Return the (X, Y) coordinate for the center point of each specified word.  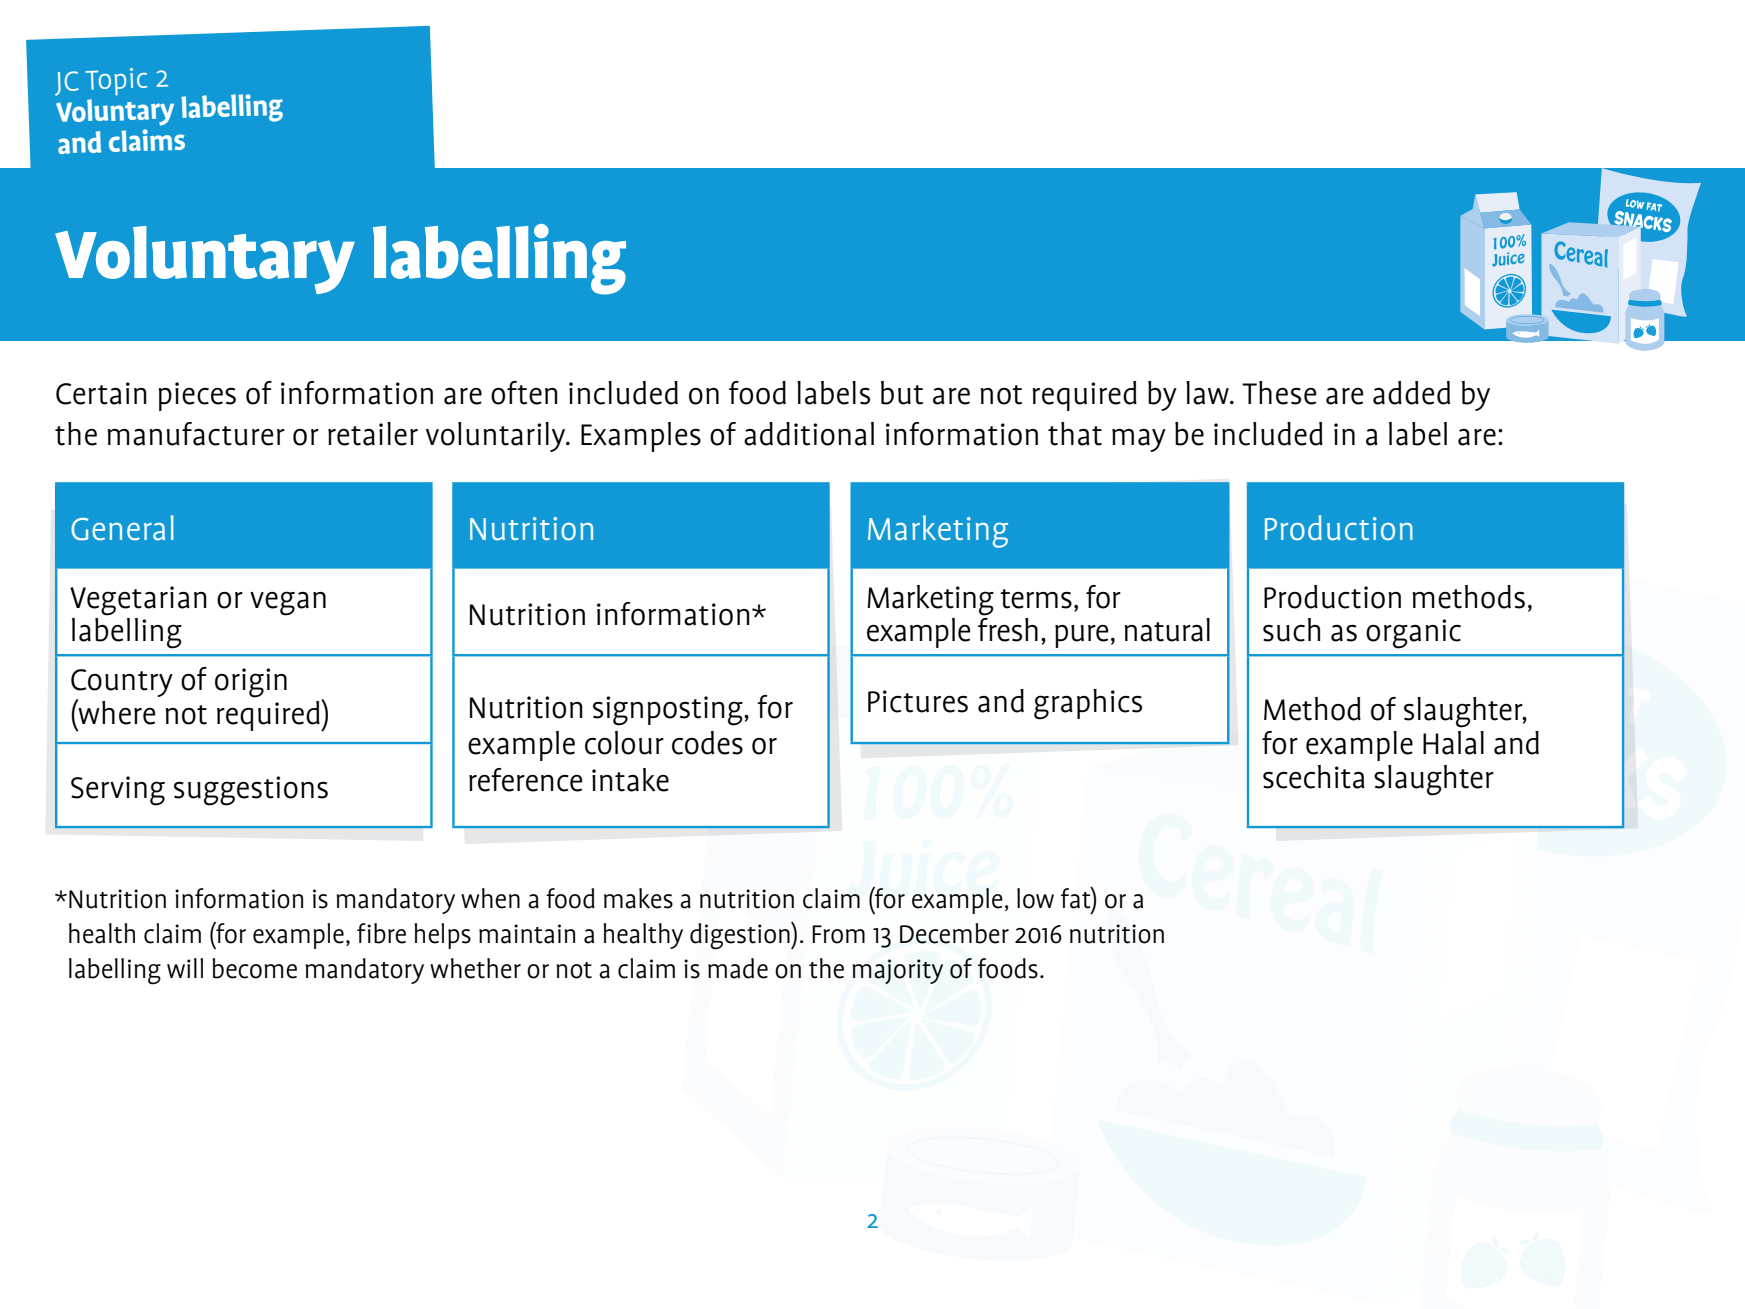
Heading (184, 252)
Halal (1453, 743)
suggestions (251, 791)
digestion (741, 936)
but (902, 393)
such (1291, 630)
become (254, 968)
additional (809, 434)
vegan (288, 603)
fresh (1008, 630)
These (1279, 393)
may (1139, 440)
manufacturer (196, 434)
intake (630, 780)
